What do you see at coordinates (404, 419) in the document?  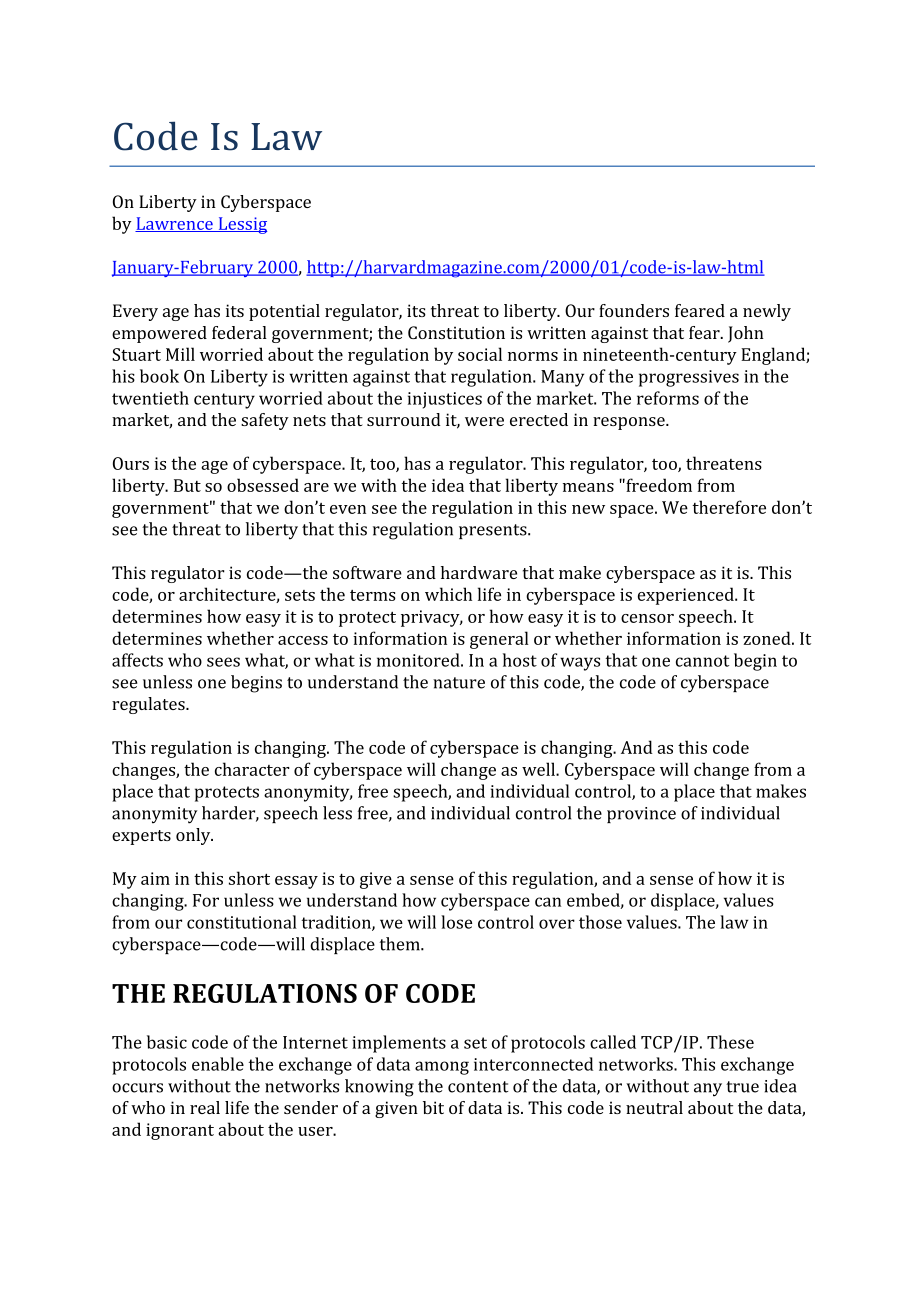 I see `surround` at bounding box center [404, 419].
